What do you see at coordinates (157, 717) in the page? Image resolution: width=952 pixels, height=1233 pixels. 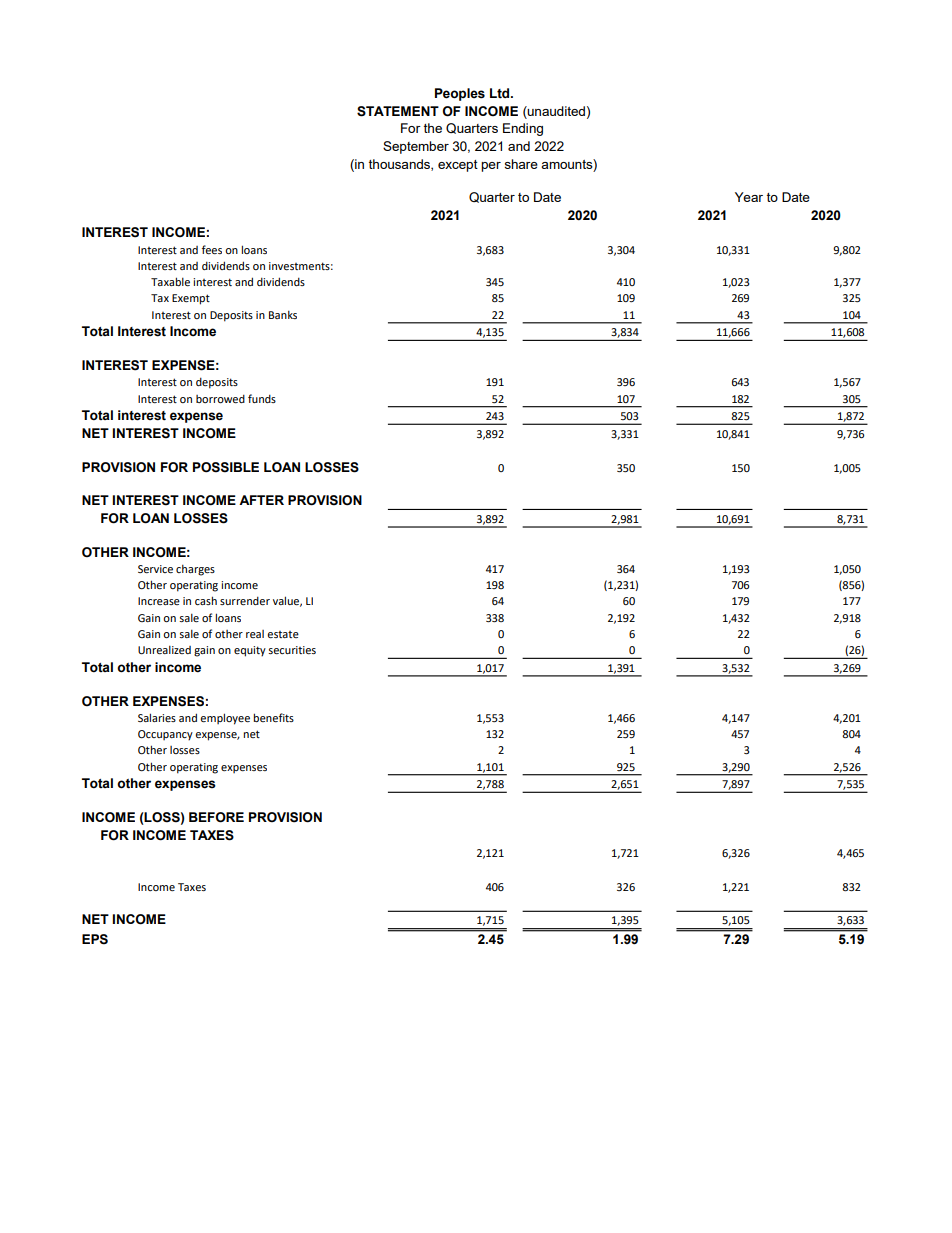 I see `Salaries` at bounding box center [157, 717].
